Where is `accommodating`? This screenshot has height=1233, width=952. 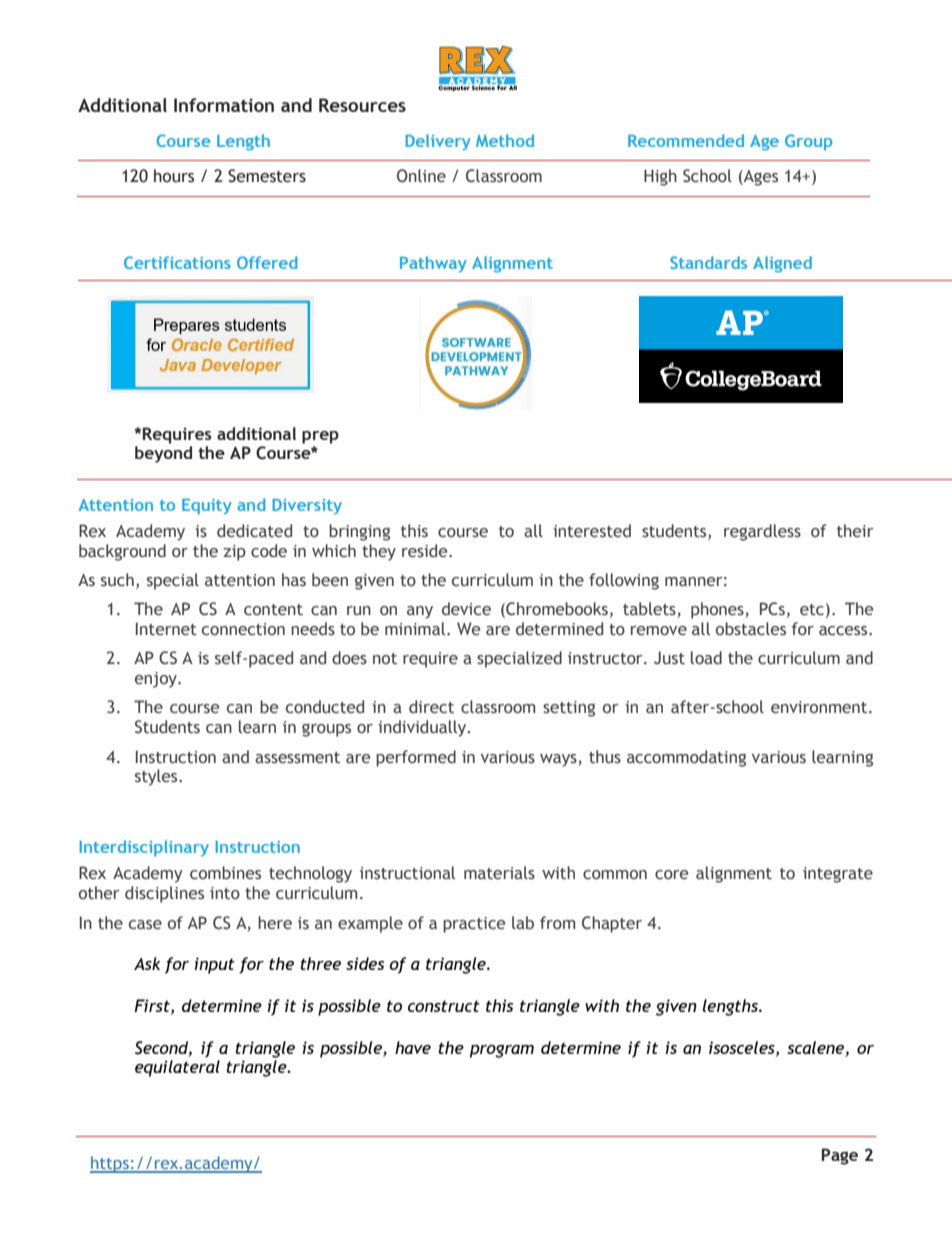
accommodating is located at coordinates (686, 758).
